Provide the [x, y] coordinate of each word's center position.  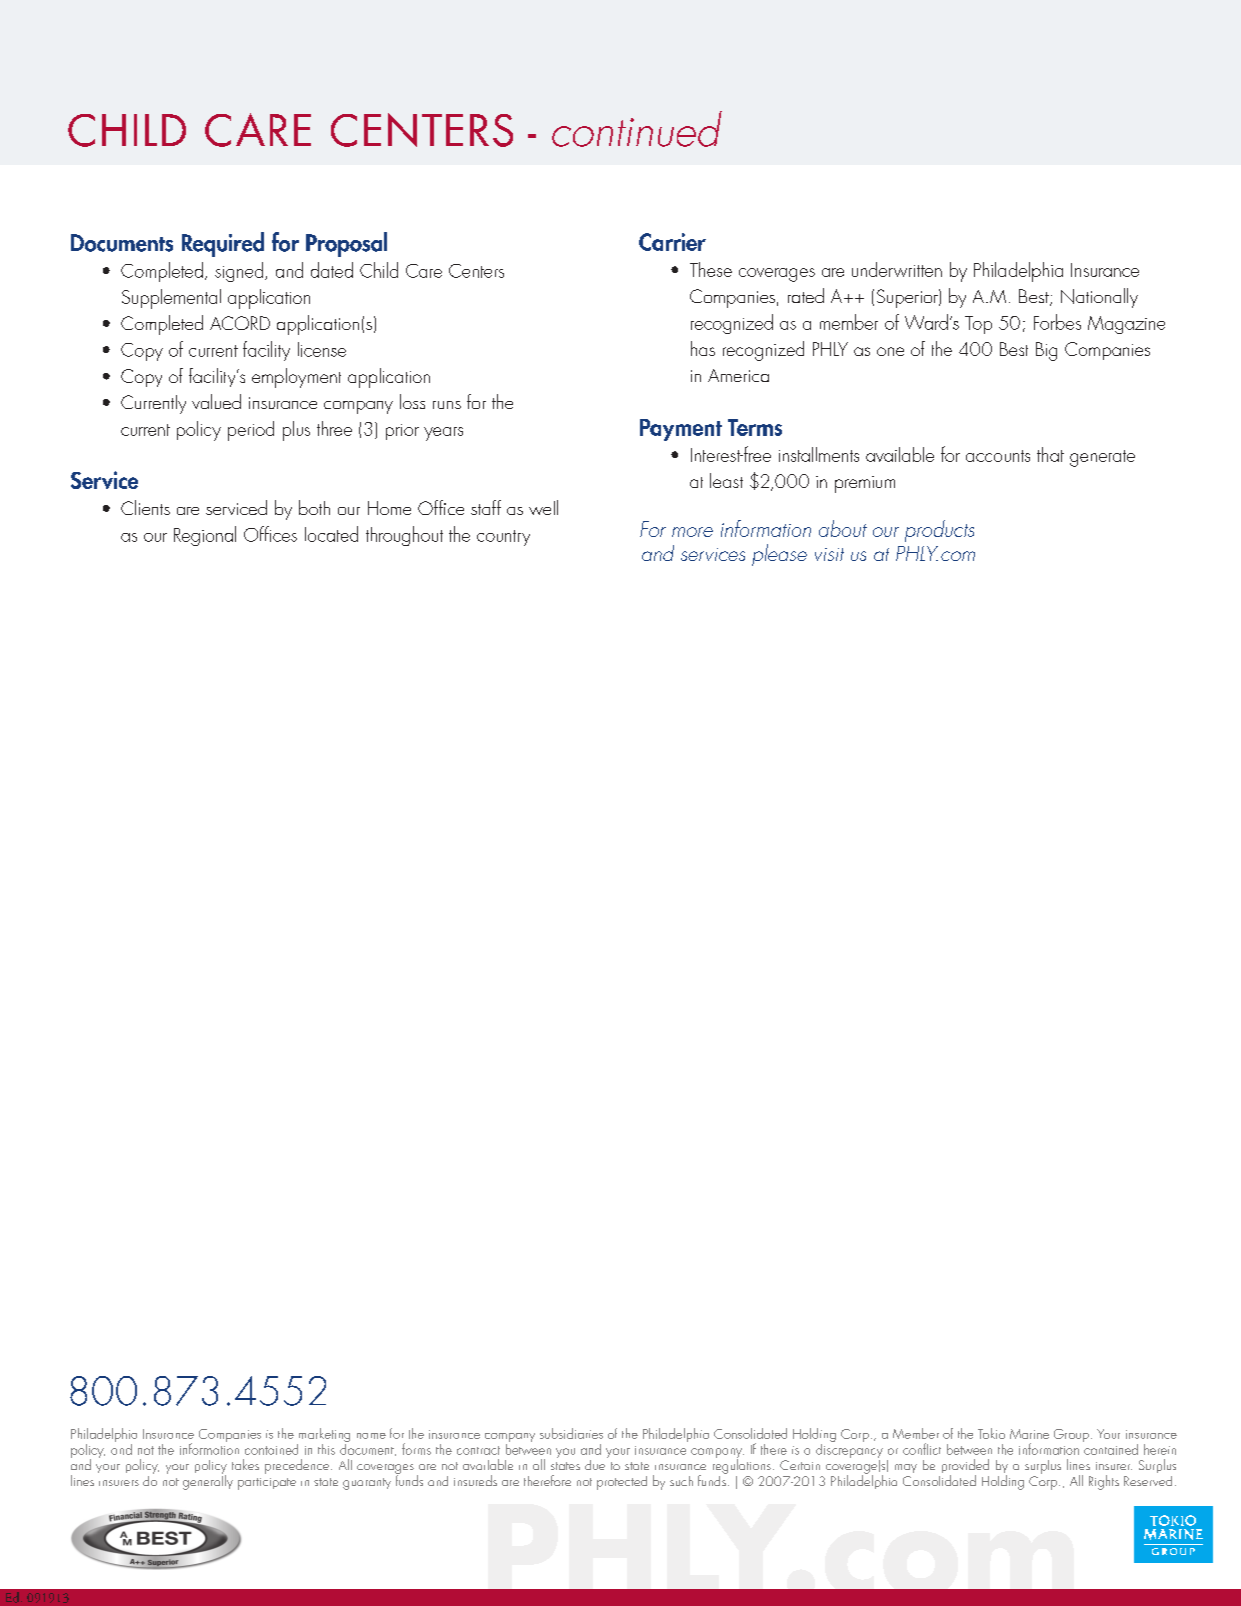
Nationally [1099, 298]
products [939, 531]
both [314, 507]
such [681, 1481]
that [1050, 454]
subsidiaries [571, 1433]
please [779, 555]
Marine [1029, 1434]
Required [223, 244]
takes [245, 1464]
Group [1071, 1435]
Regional [205, 536]
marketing [323, 1436]
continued [637, 129]
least [726, 480]
